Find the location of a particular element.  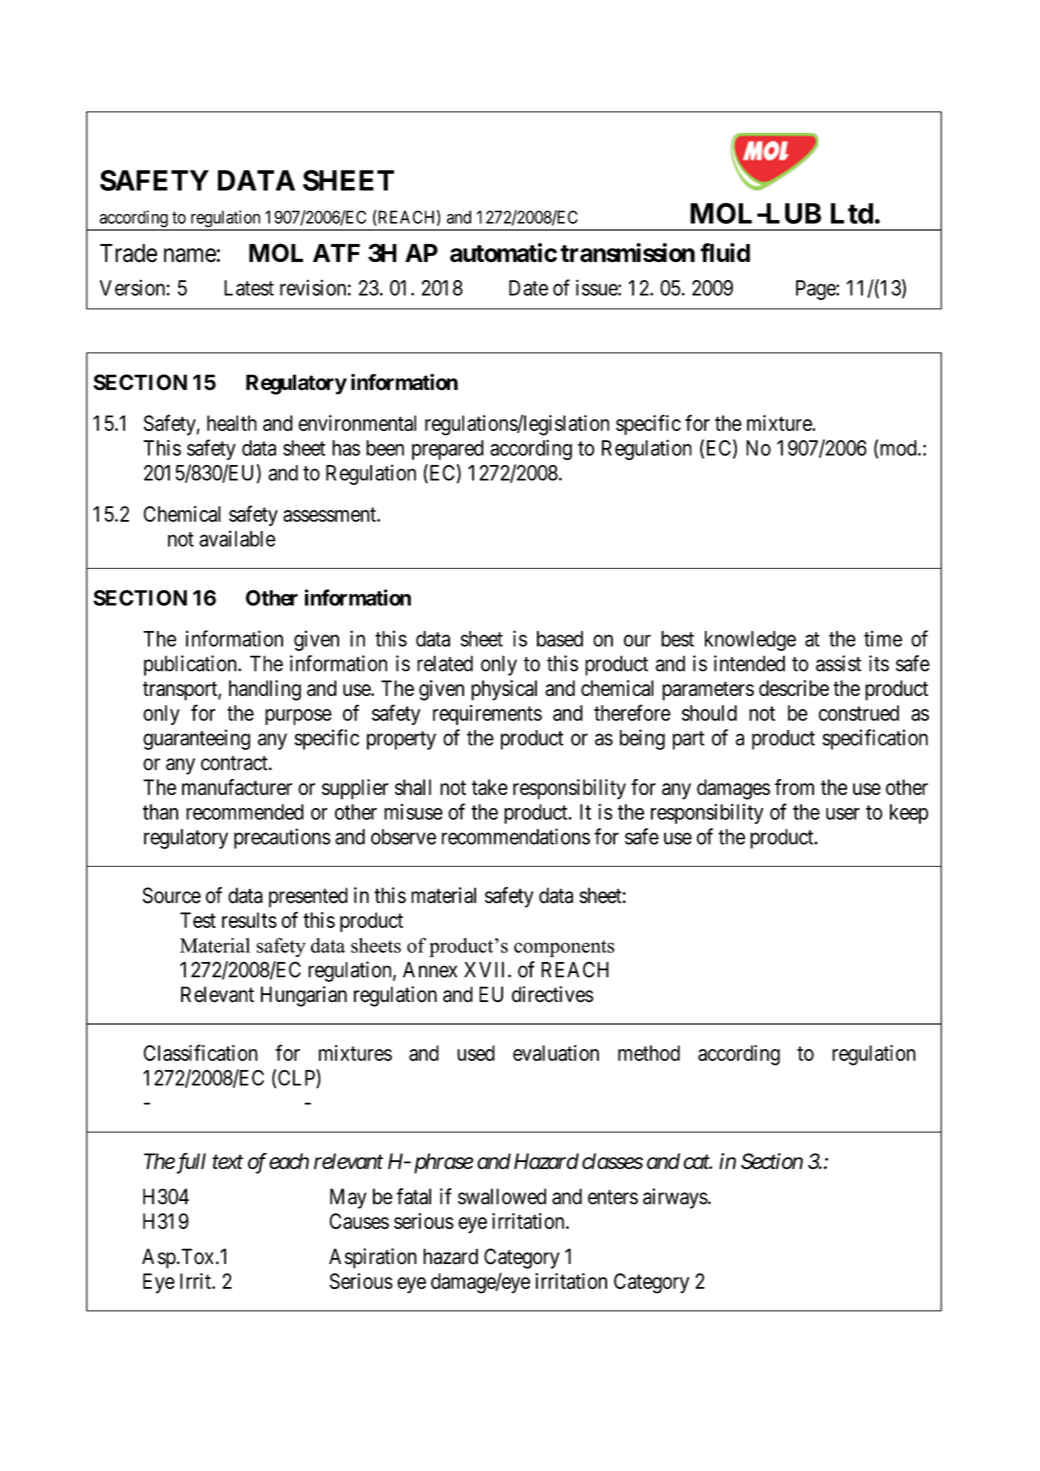

guaranteeing is located at coordinates (196, 739).
